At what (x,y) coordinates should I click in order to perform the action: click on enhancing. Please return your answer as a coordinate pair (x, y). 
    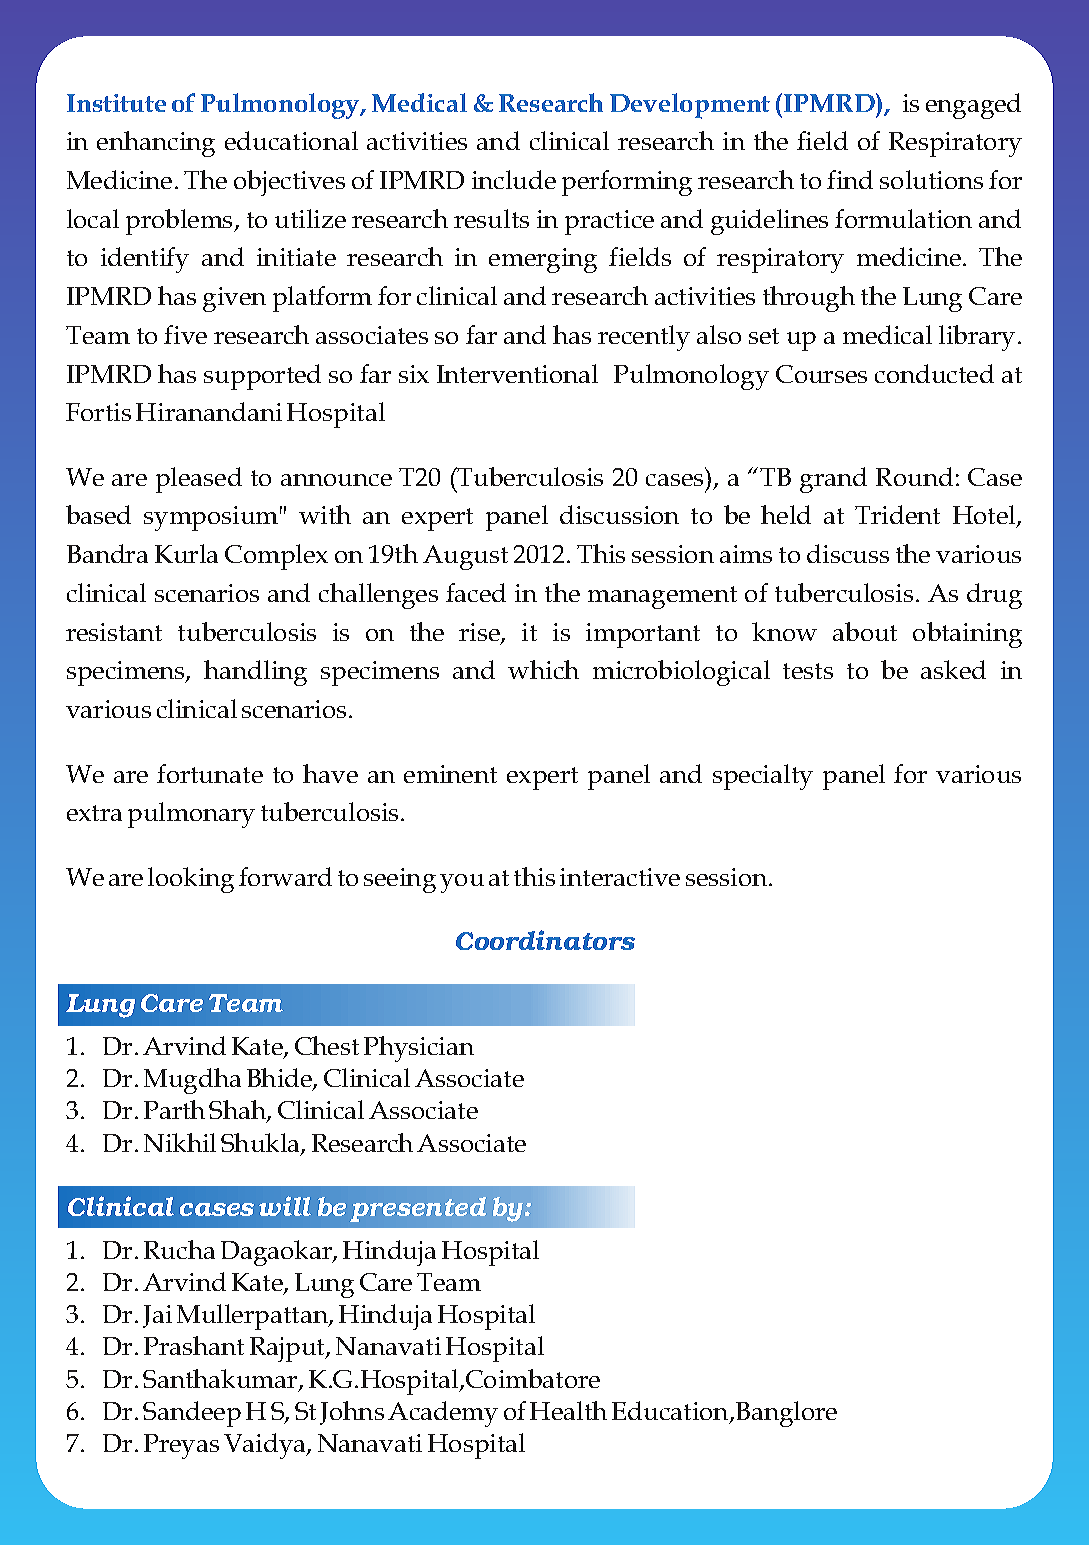
    Looking at the image, I should click on (156, 144).
